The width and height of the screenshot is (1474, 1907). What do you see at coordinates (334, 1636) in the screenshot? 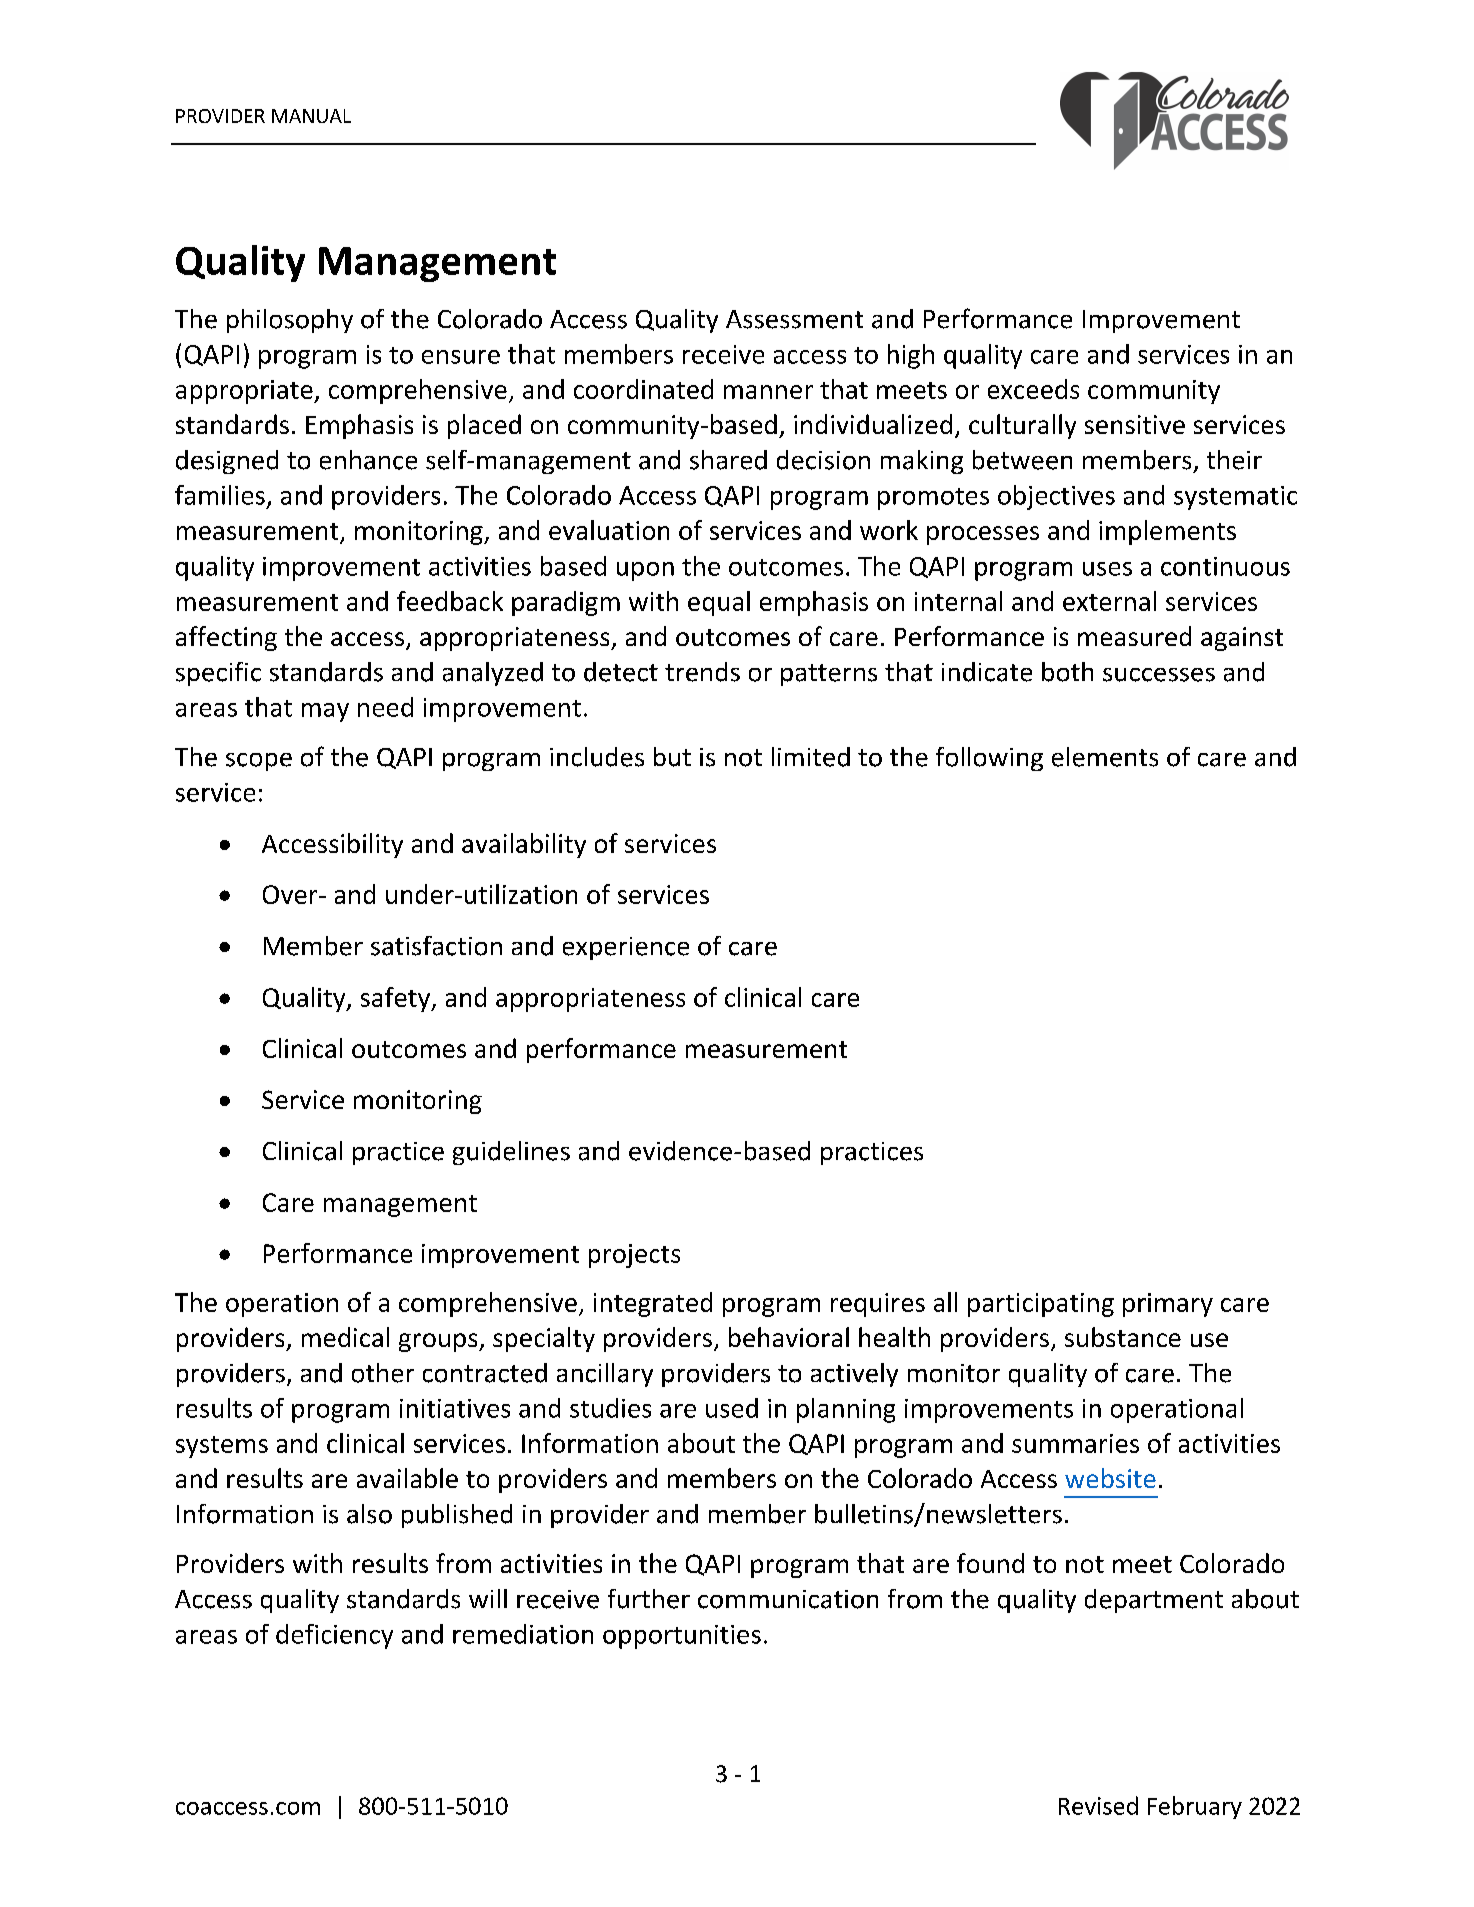
I see `deficiency` at bounding box center [334, 1636].
